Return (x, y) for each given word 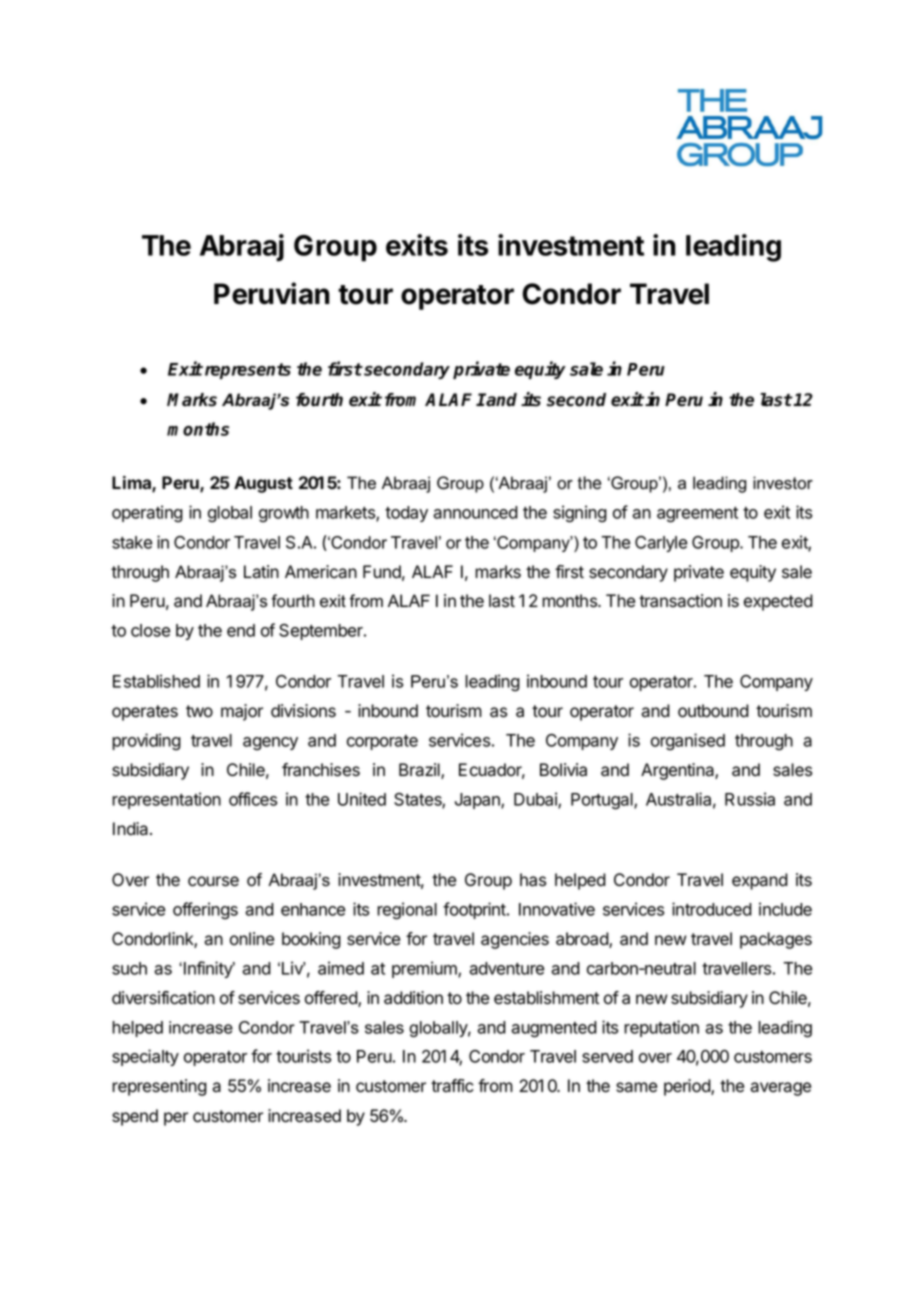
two (199, 711)
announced (475, 512)
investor (783, 483)
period (688, 1087)
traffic (452, 1086)
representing (159, 1087)
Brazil (420, 771)
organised (688, 742)
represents (246, 371)
